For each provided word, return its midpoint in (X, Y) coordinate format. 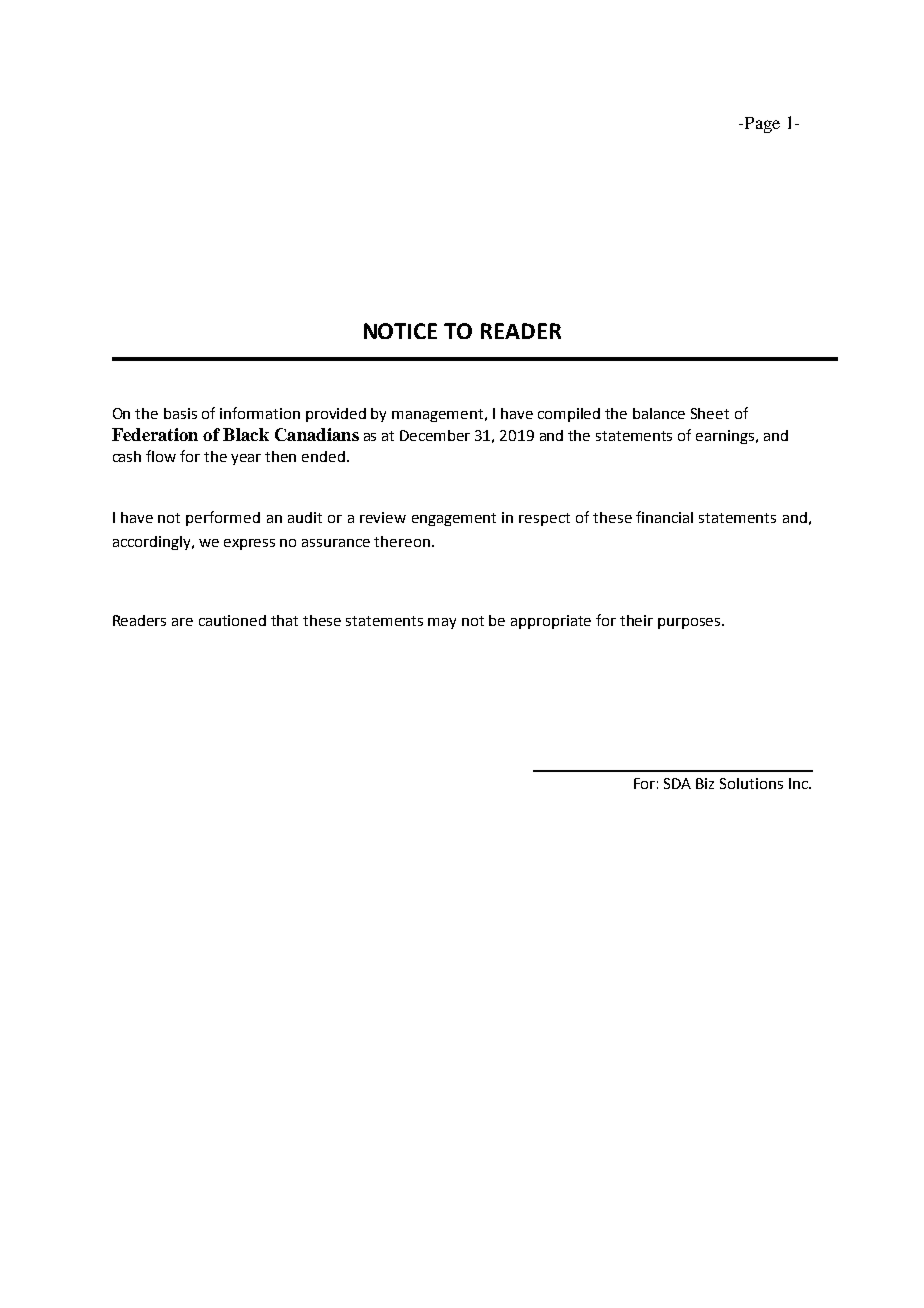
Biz (705, 783)
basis (180, 413)
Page (761, 125)
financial (664, 517)
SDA (677, 783)
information (260, 413)
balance (659, 413)
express (249, 544)
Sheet (710, 413)
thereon (402, 541)
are (182, 622)
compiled (569, 415)
